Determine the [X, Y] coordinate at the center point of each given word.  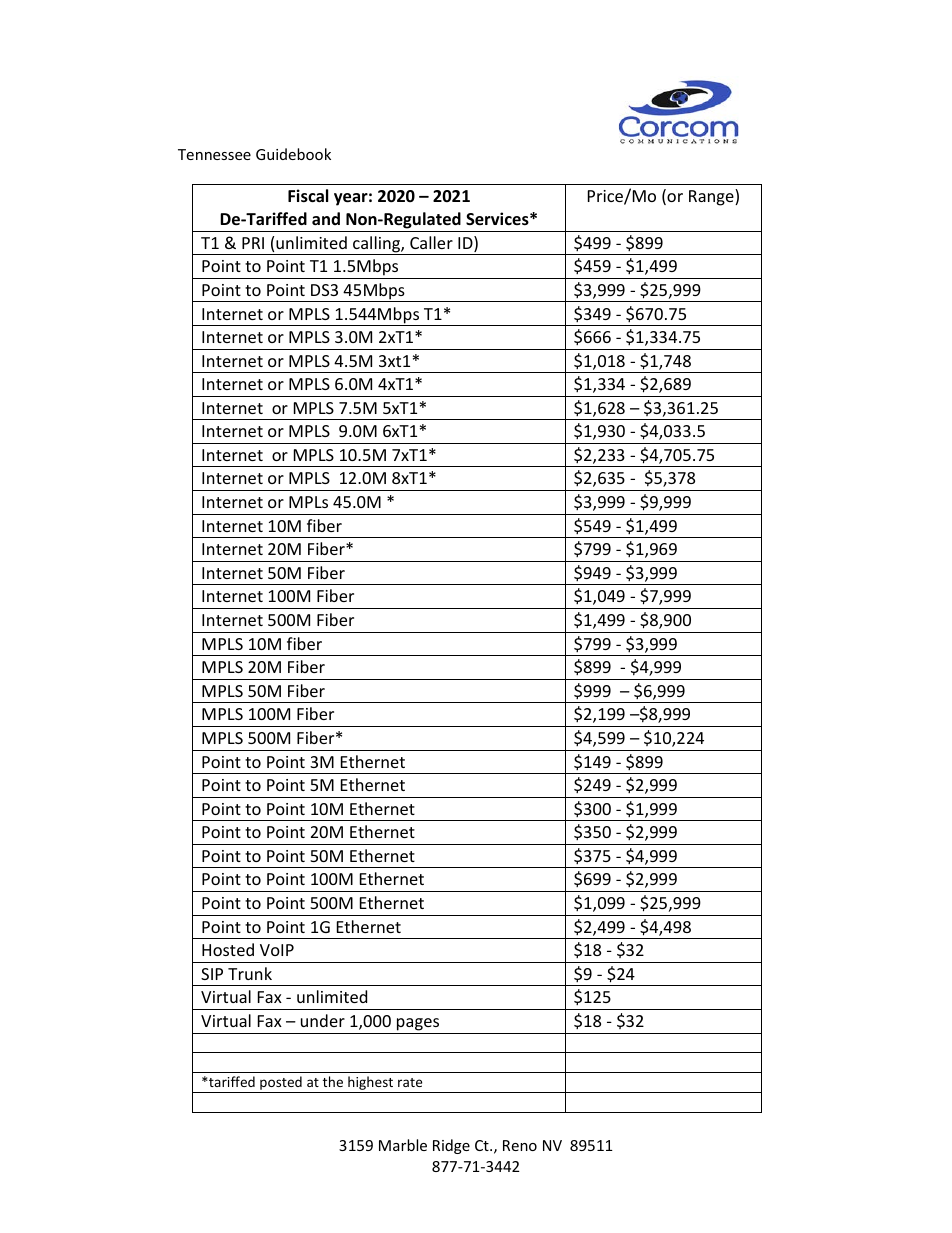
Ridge [451, 1146]
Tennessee [214, 154]
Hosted [228, 949]
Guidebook [293, 154]
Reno [520, 1145]
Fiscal [308, 196]
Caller [431, 242]
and [326, 218]
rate [410, 1082]
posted [281, 1084]
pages [418, 1024]
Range [712, 197]
